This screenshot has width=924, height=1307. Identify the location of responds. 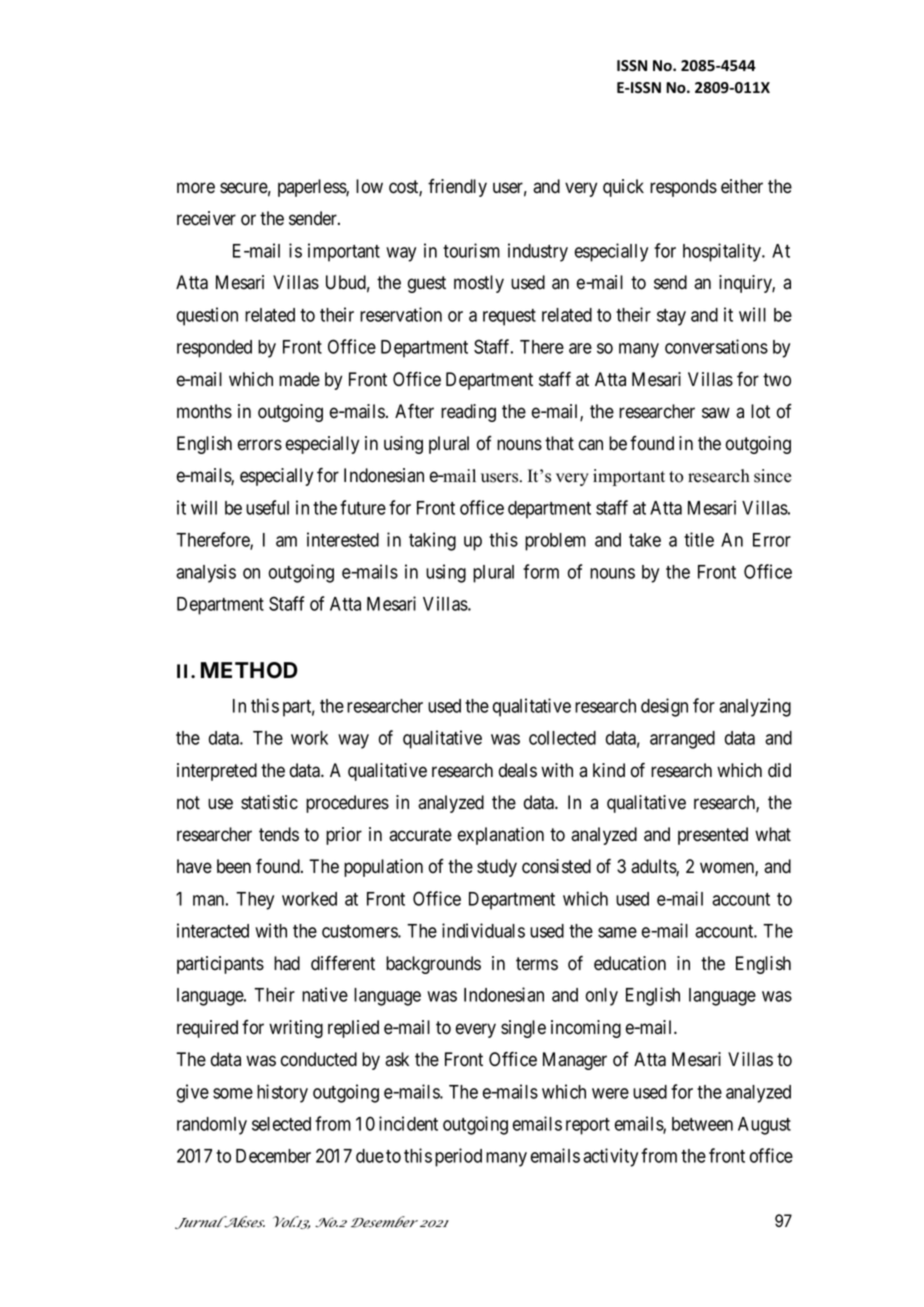
(683, 188).
